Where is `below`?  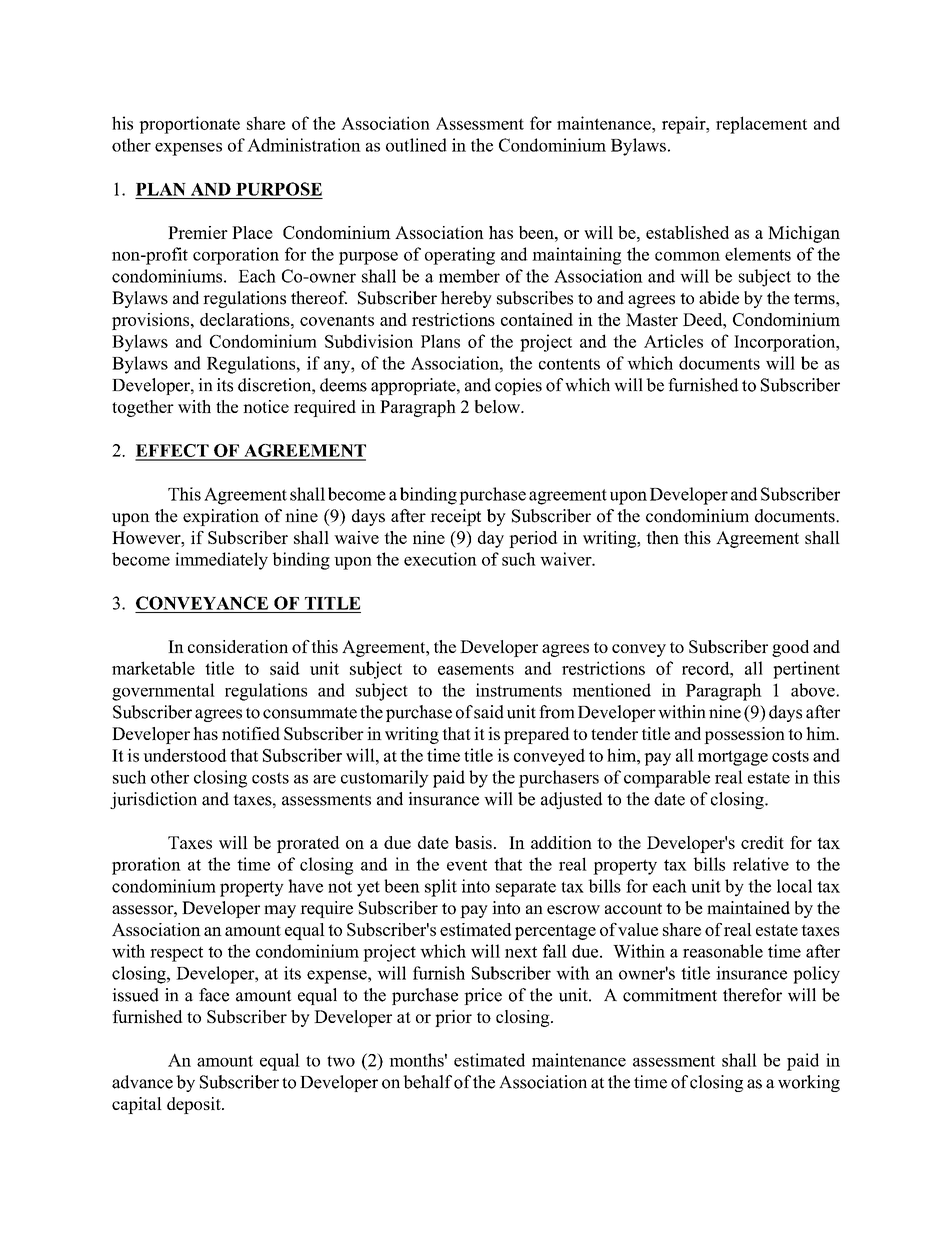
below is located at coordinates (498, 406).
